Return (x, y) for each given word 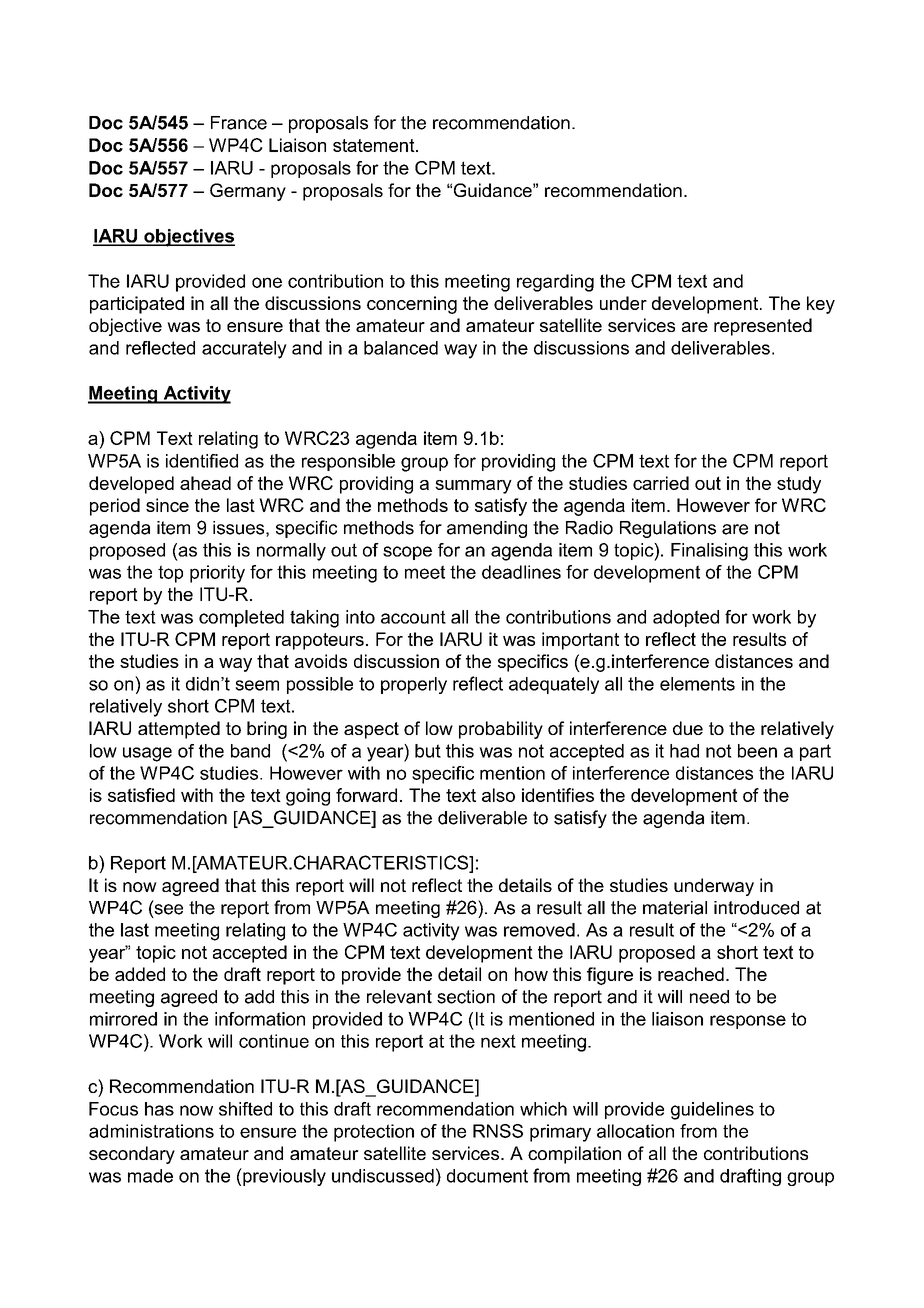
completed (241, 618)
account (413, 617)
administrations (151, 1131)
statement (375, 145)
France (239, 123)
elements (697, 684)
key (821, 305)
